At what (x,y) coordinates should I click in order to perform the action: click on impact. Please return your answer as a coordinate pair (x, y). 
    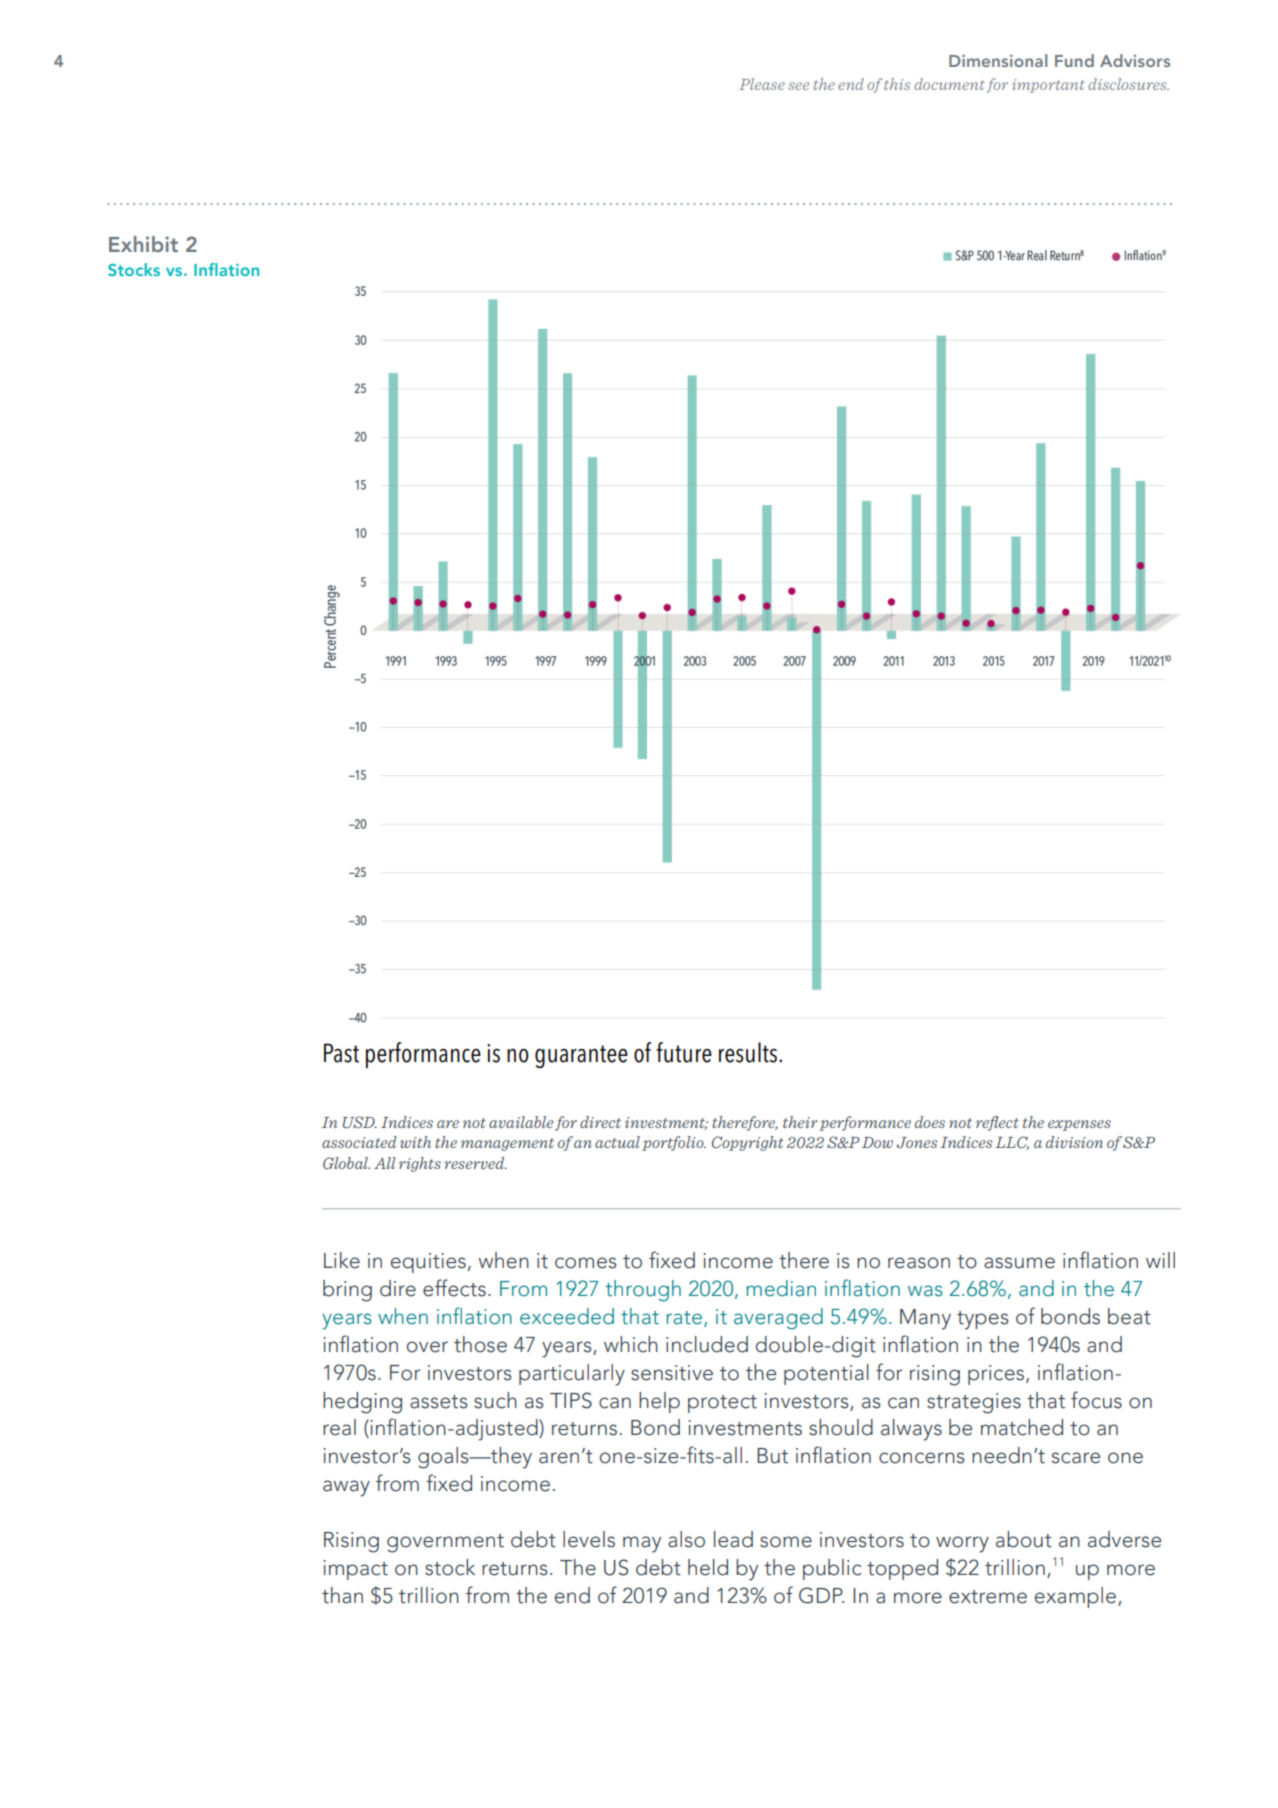
    Looking at the image, I should click on (355, 1570).
